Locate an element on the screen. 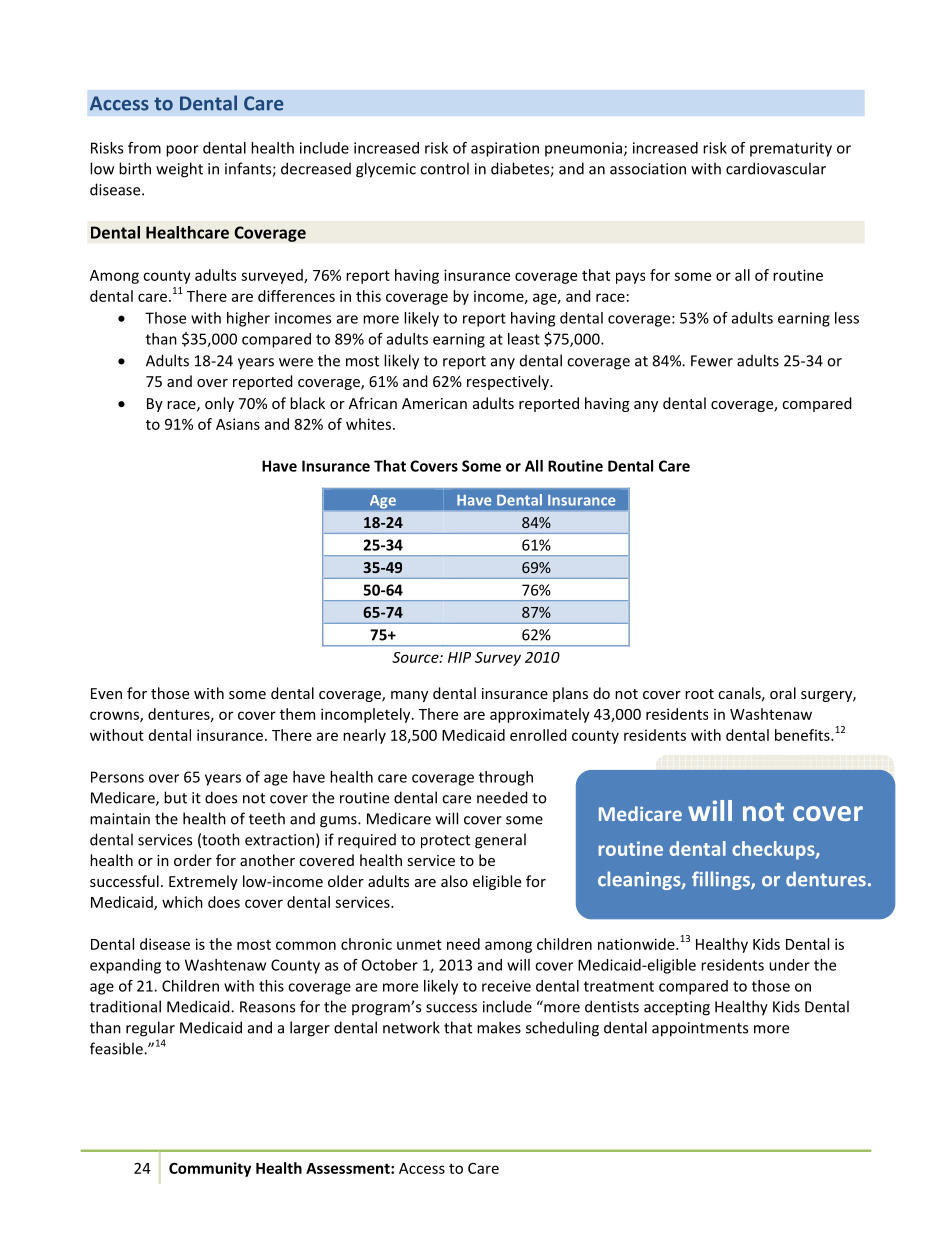  control is located at coordinates (444, 168).
